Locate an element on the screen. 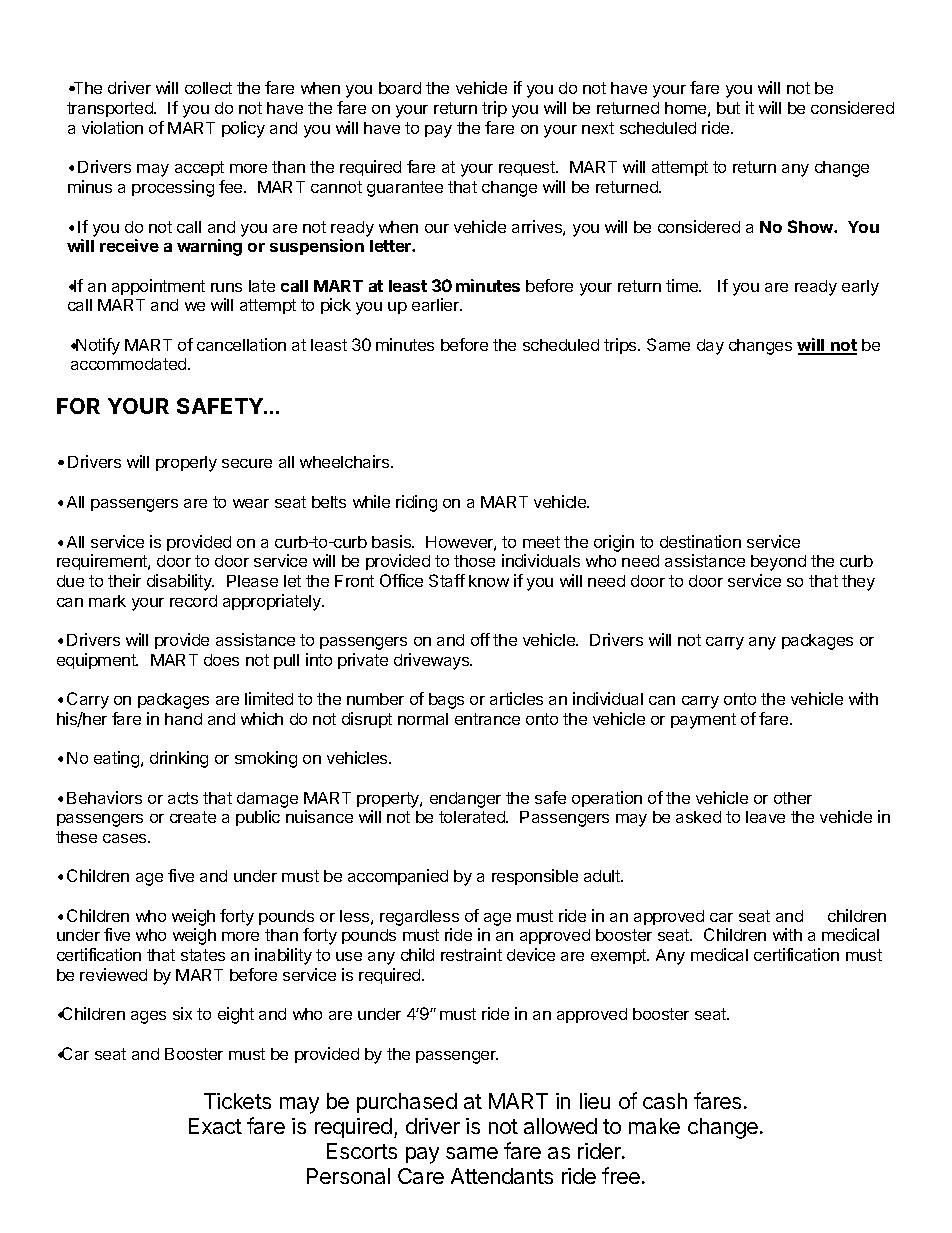  Exact is located at coordinates (215, 1126).
